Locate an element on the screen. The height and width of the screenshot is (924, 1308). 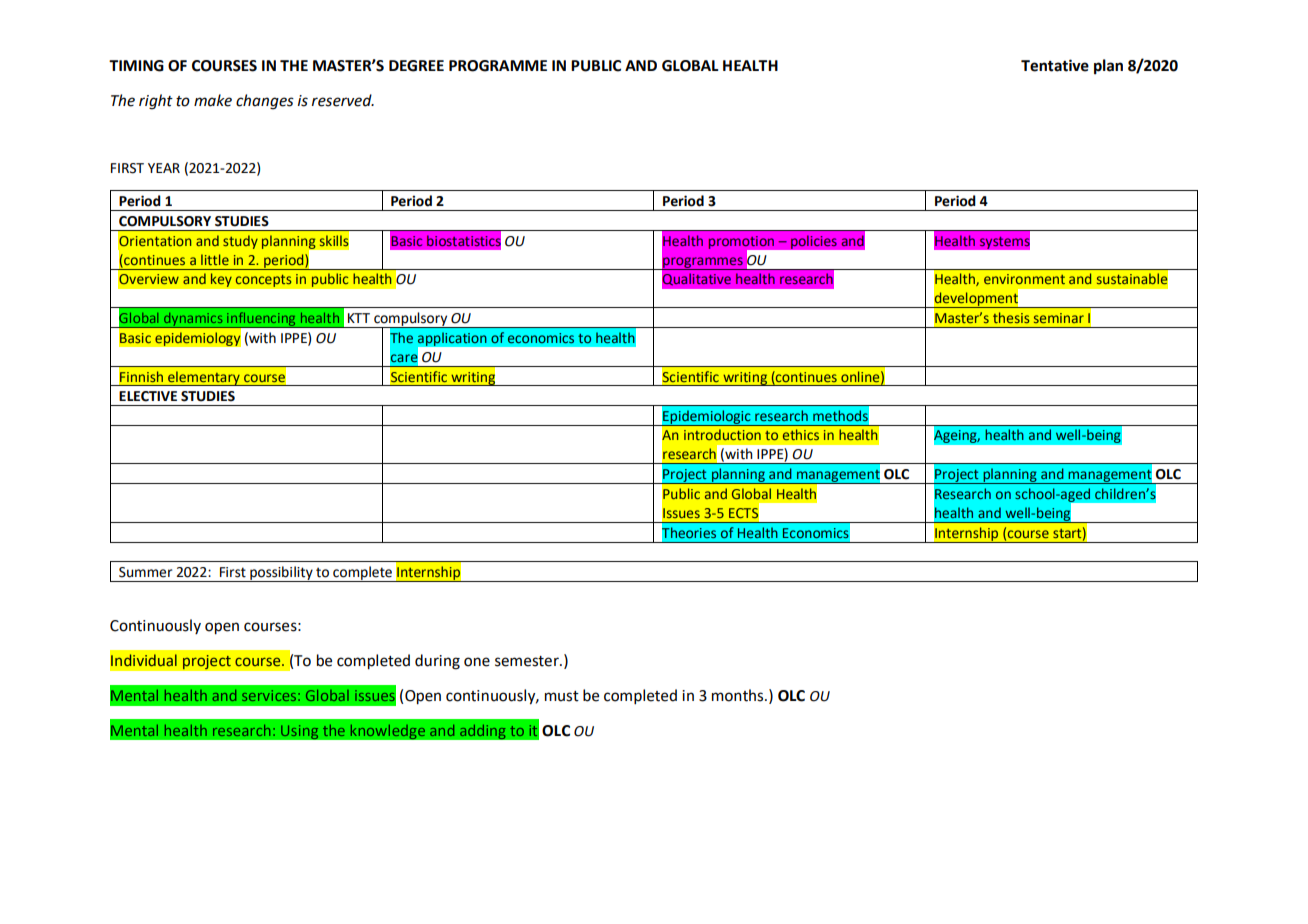
ELECTIVE is located at coordinates (148, 396).
